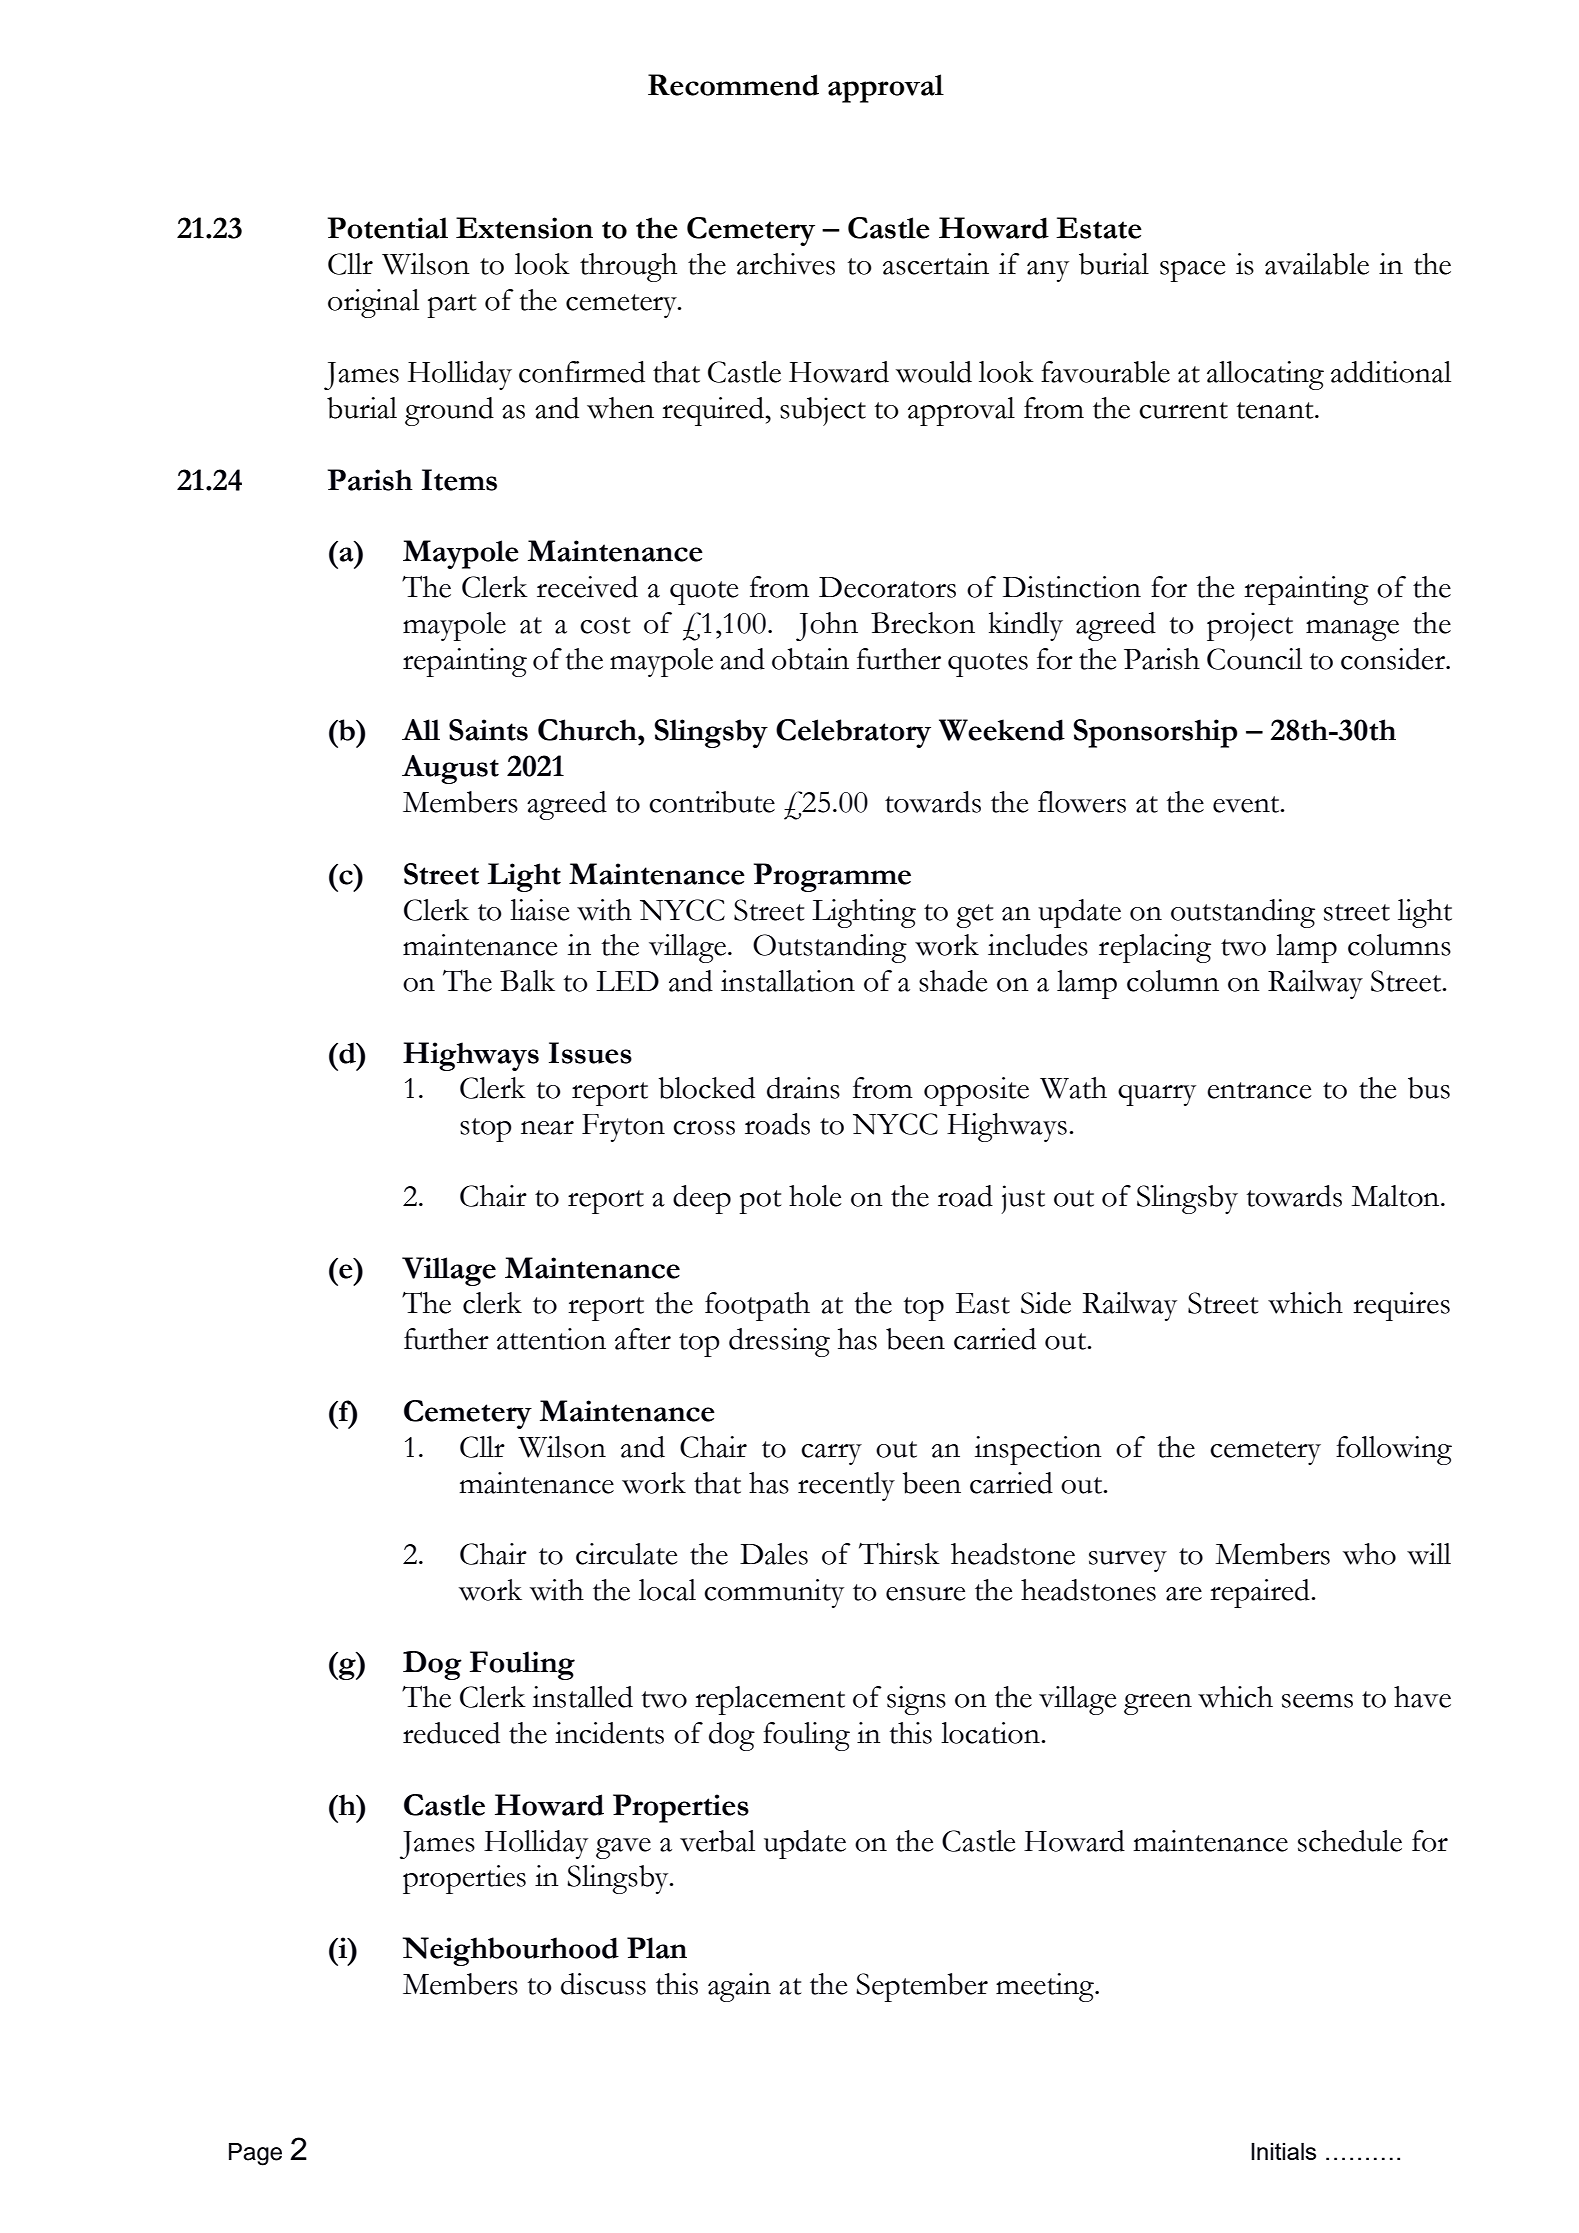 The image size is (1579, 2233). Describe the element at coordinates (1250, 626) in the screenshot. I see `project` at that location.
